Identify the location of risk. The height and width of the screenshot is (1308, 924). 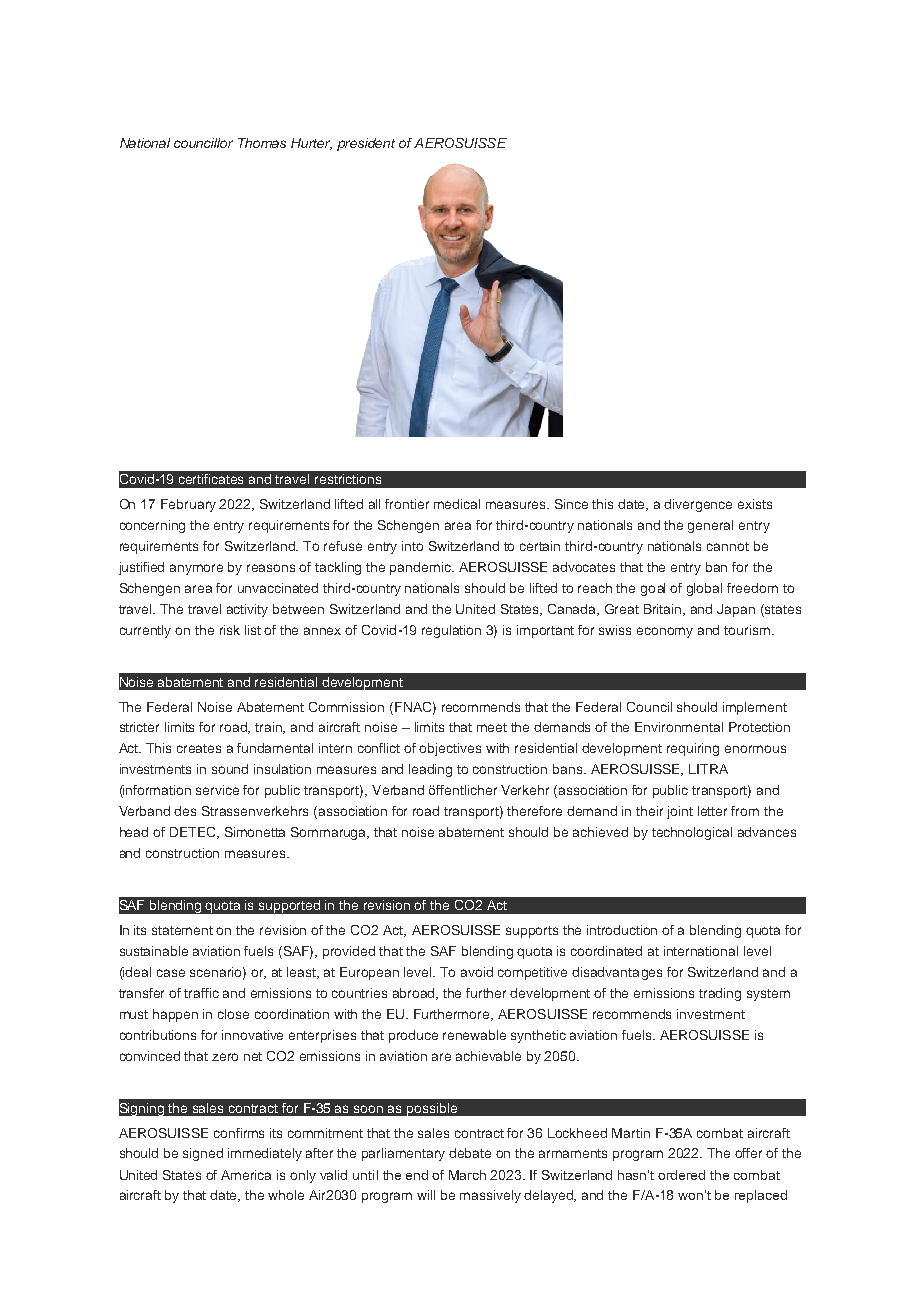
(230, 630).
